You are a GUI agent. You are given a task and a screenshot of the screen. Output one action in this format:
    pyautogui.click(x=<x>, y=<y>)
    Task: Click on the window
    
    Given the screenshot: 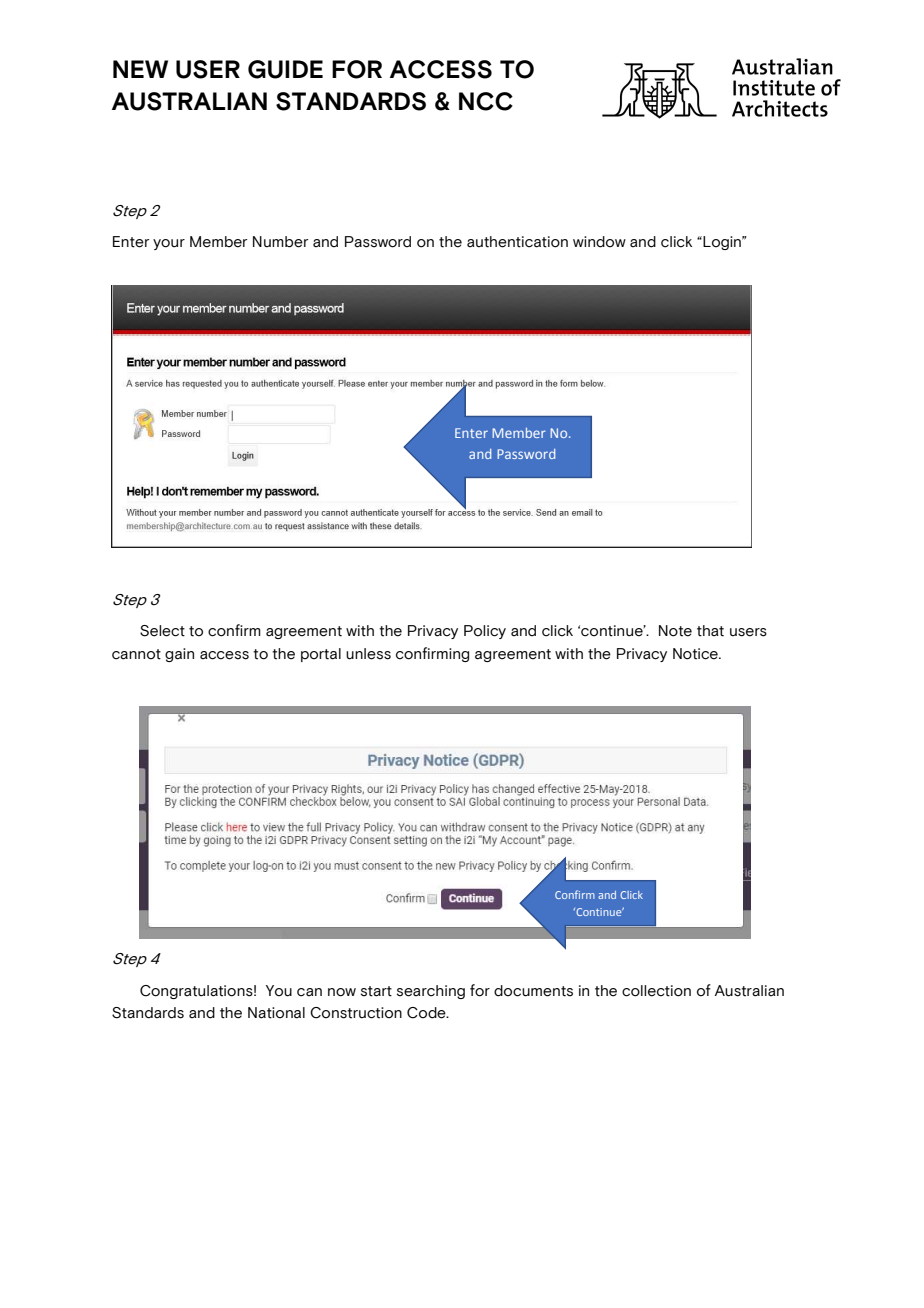 What is the action you would take?
    pyautogui.click(x=599, y=242)
